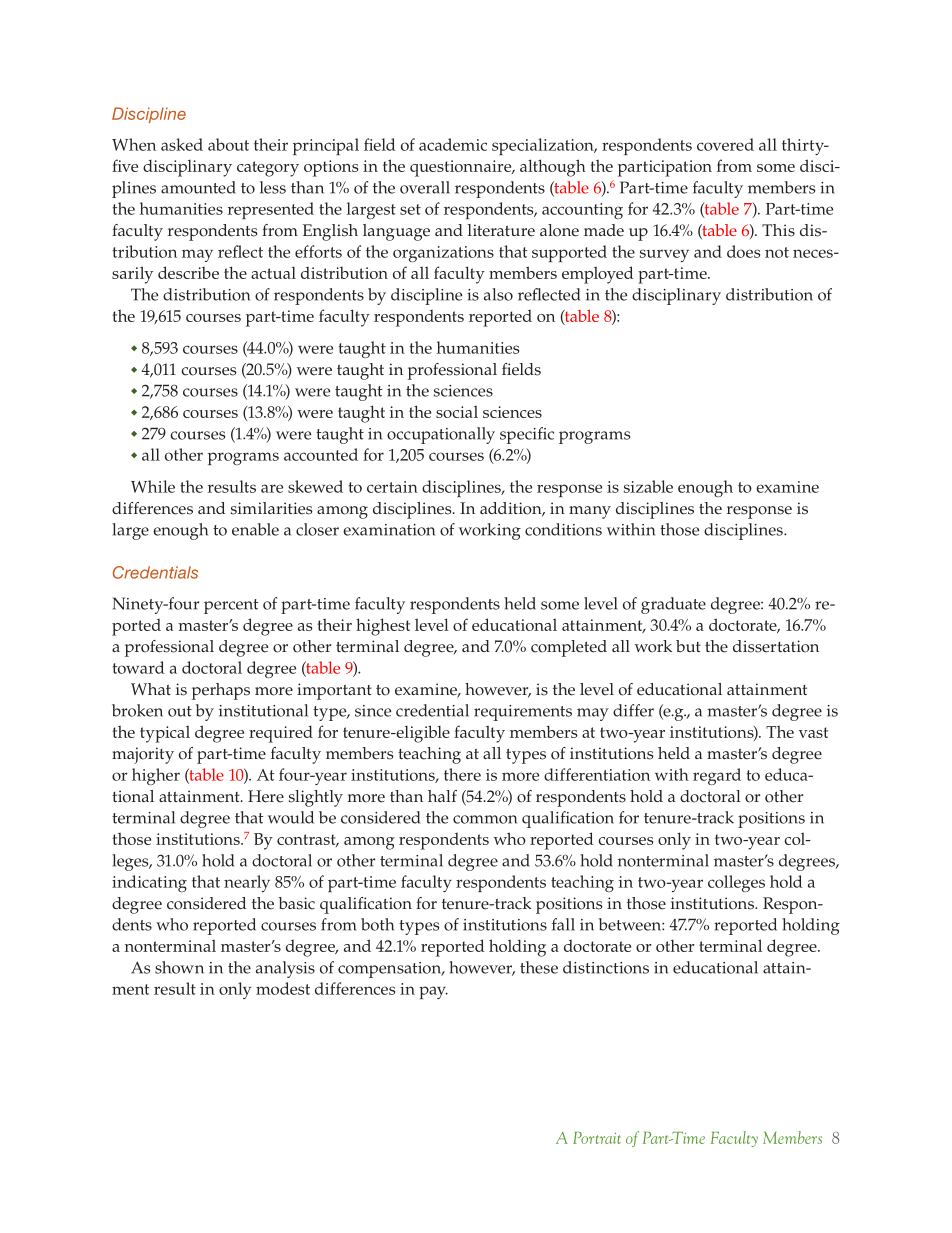 The height and width of the screenshot is (1233, 952). Describe the element at coordinates (283, 988) in the screenshot. I see `modest` at that location.
